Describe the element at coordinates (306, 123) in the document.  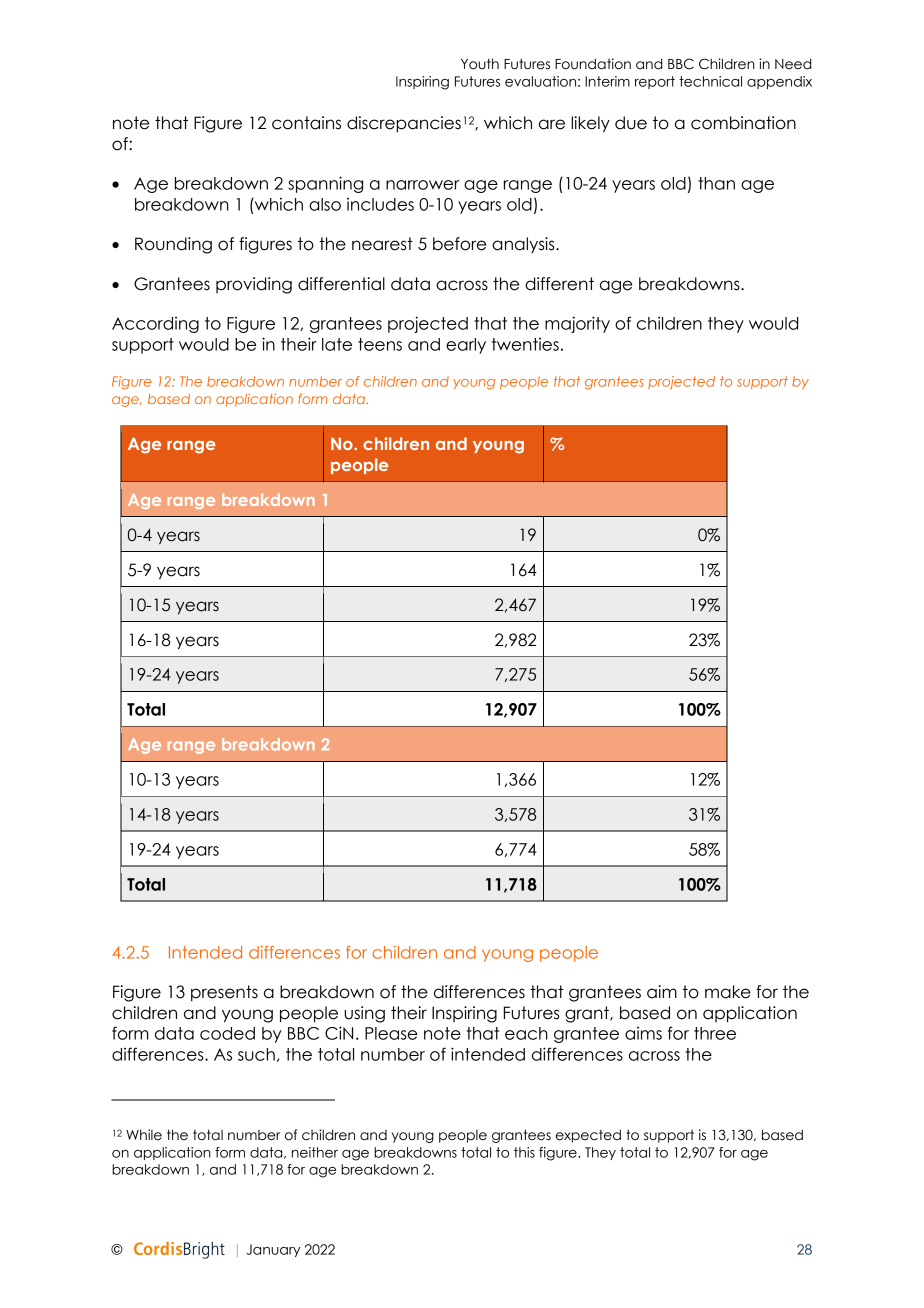
I see `contains` at that location.
